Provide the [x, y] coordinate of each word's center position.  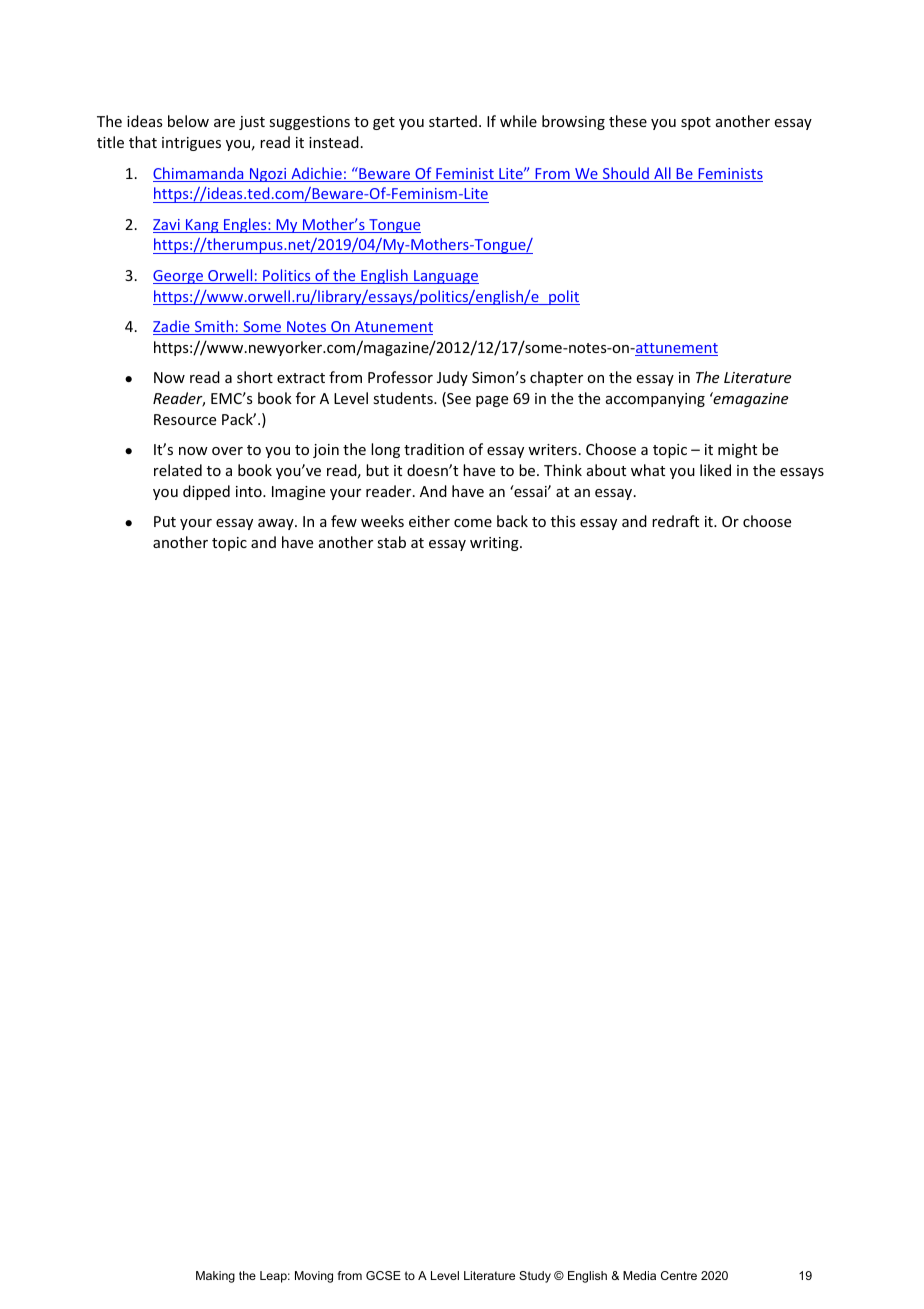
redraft [675, 521]
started [453, 121]
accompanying [655, 400]
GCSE [383, 1275]
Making [215, 1277]
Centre [679, 1275]
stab [391, 542]
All [662, 174]
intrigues [191, 144]
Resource [185, 419]
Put [165, 521]
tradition [434, 449]
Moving [314, 1277]
